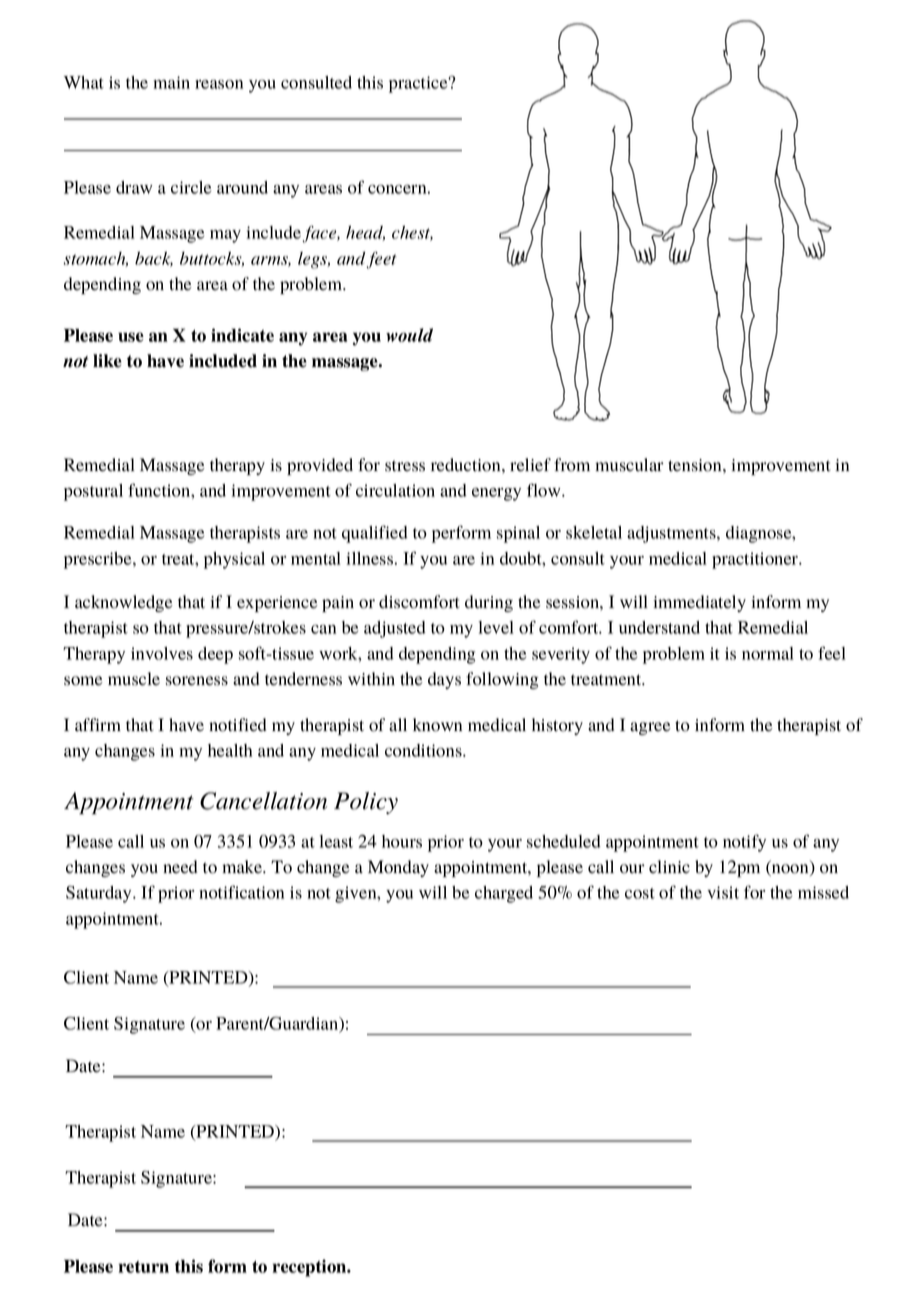 The image size is (924, 1308). I want to click on return, so click(143, 1267).
